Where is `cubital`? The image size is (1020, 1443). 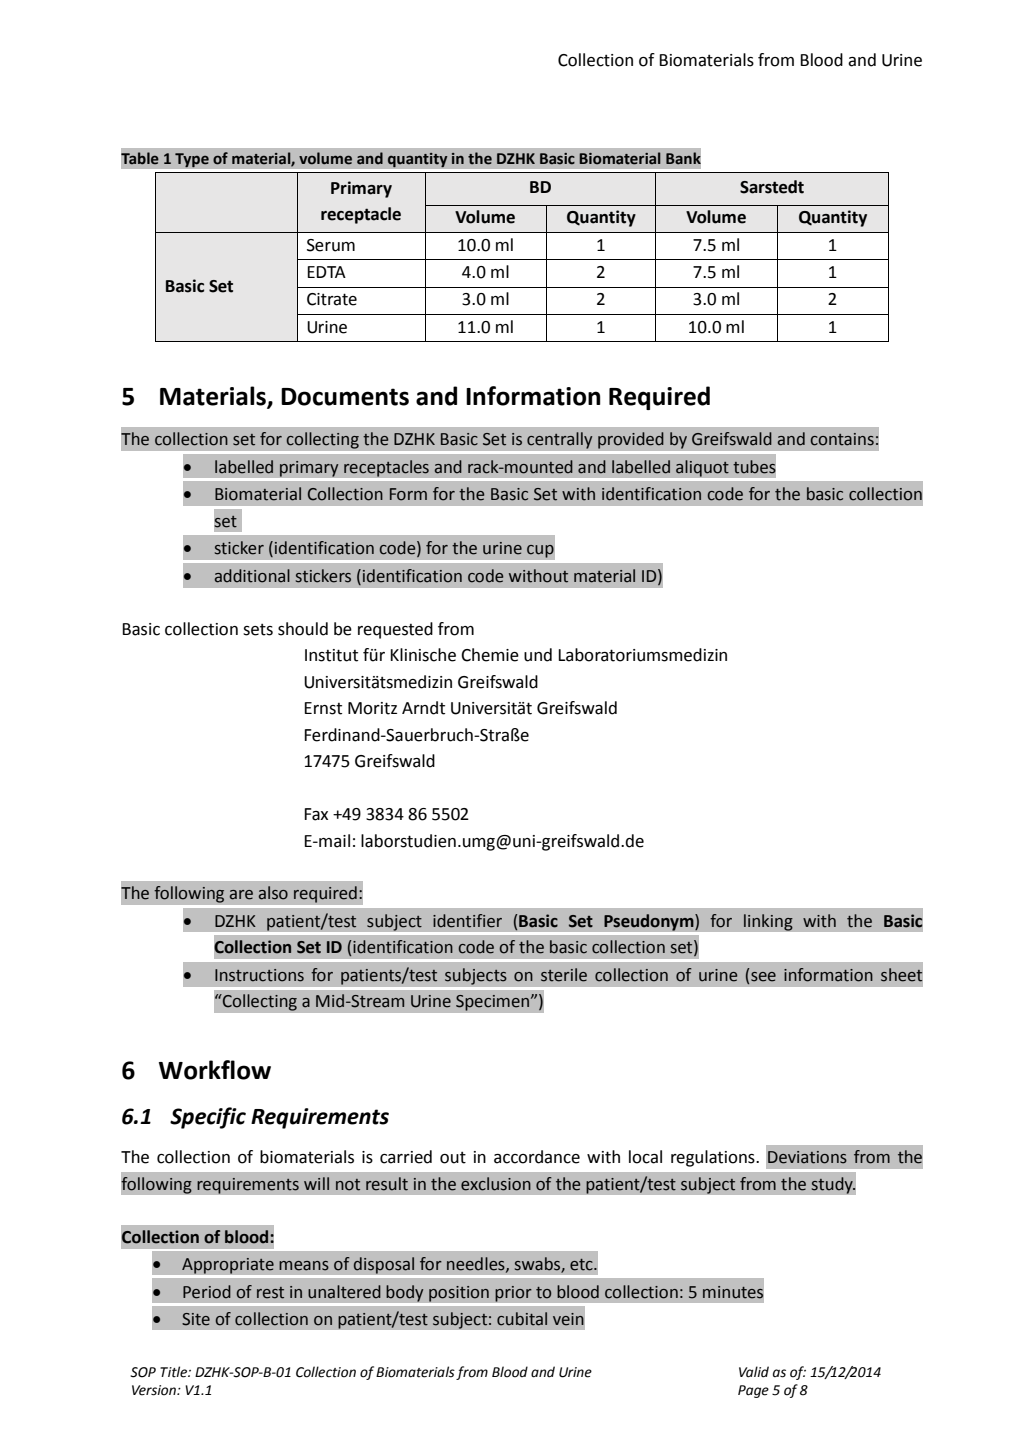
cubital is located at coordinates (522, 1319).
